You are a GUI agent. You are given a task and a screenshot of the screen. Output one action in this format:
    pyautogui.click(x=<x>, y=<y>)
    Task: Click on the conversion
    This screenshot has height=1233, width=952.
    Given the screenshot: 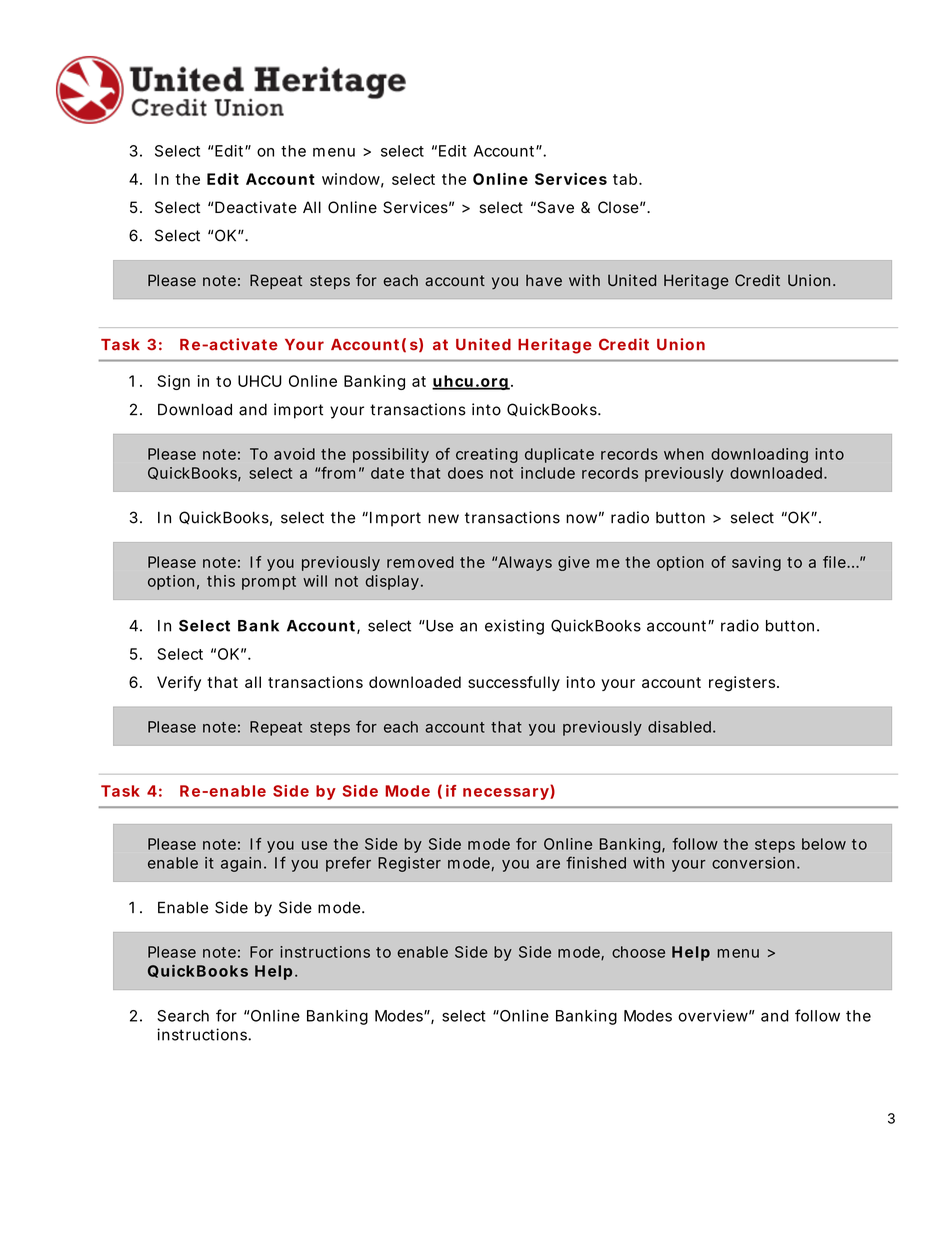 What is the action you would take?
    pyautogui.click(x=753, y=863)
